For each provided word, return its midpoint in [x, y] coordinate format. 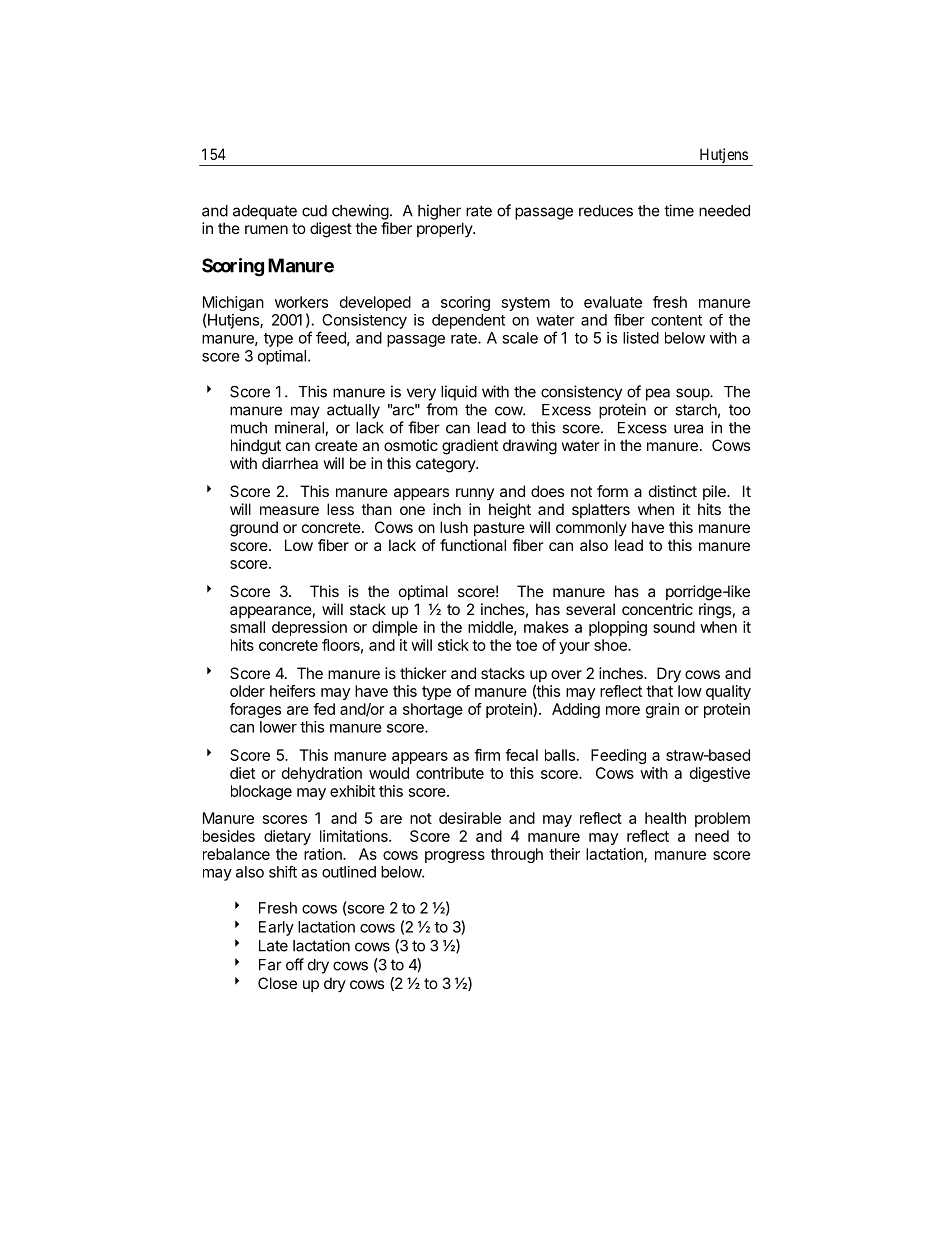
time [679, 210]
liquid [459, 393]
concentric [657, 609]
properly [445, 229]
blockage [261, 792]
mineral [300, 428]
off [295, 964]
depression [309, 628]
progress [455, 857]
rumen [266, 229]
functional [473, 545]
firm [487, 755]
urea [688, 429]
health [665, 818]
